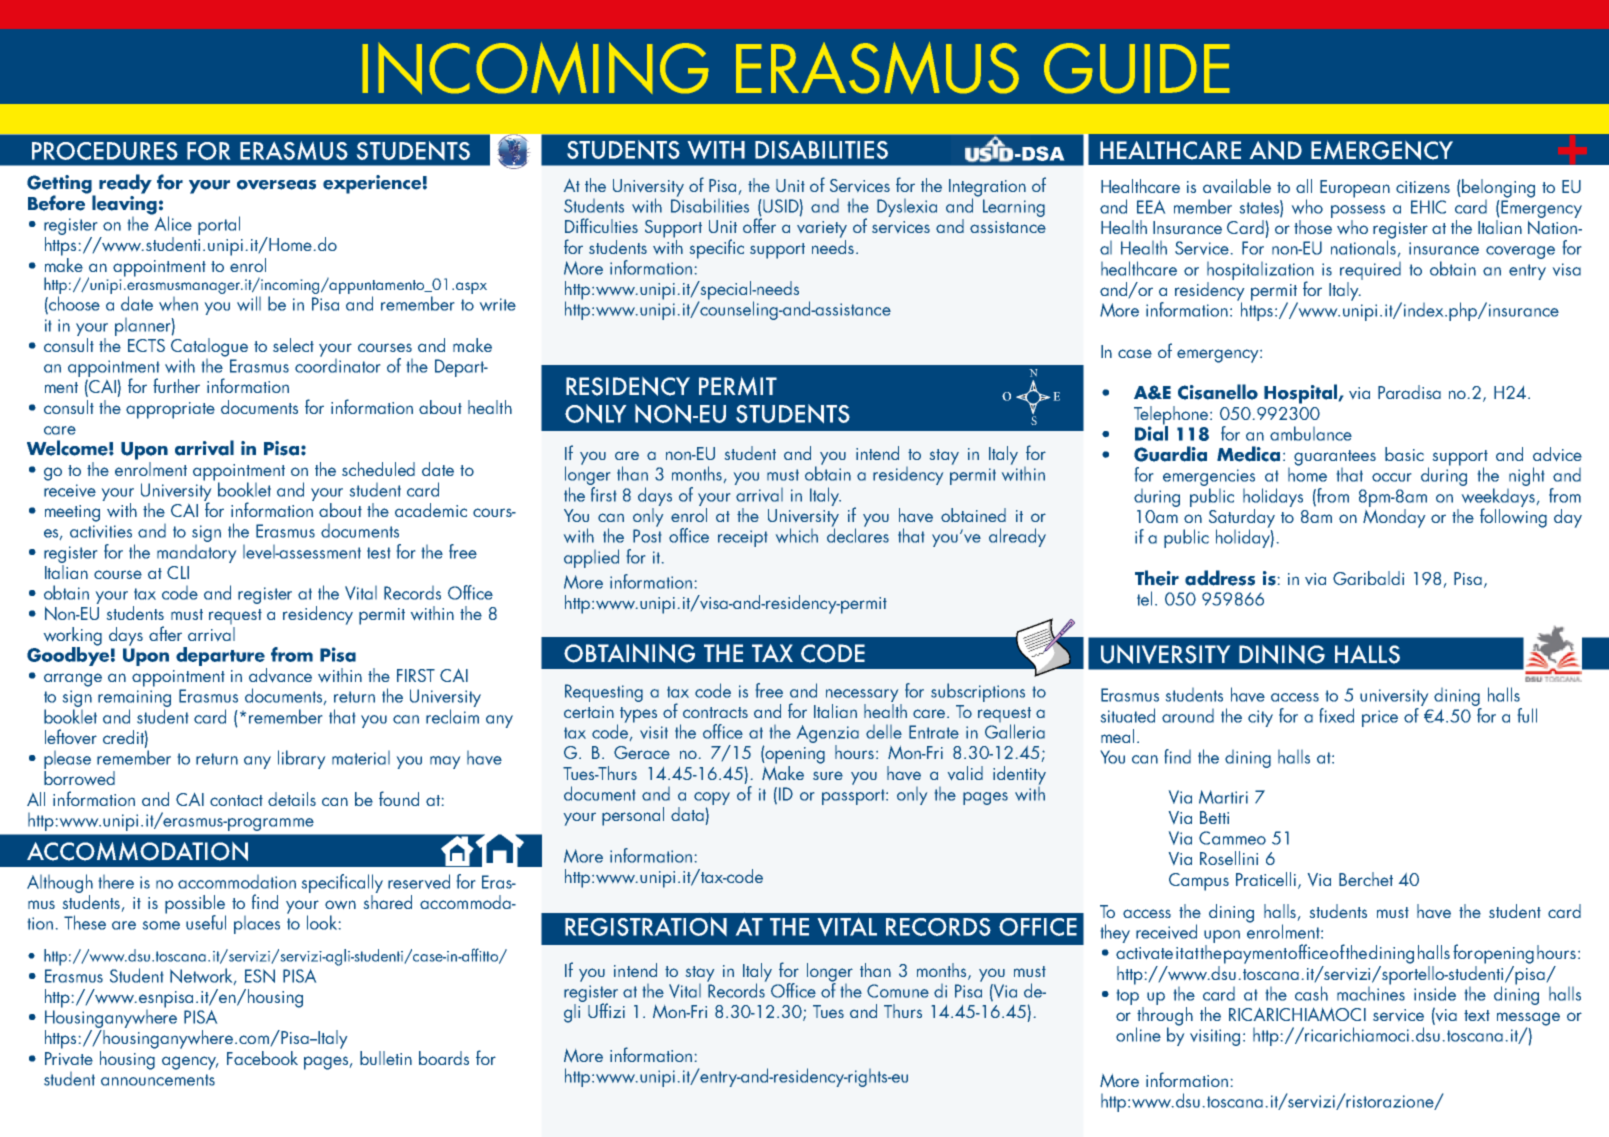  I want to click on occur, so click(1391, 477).
